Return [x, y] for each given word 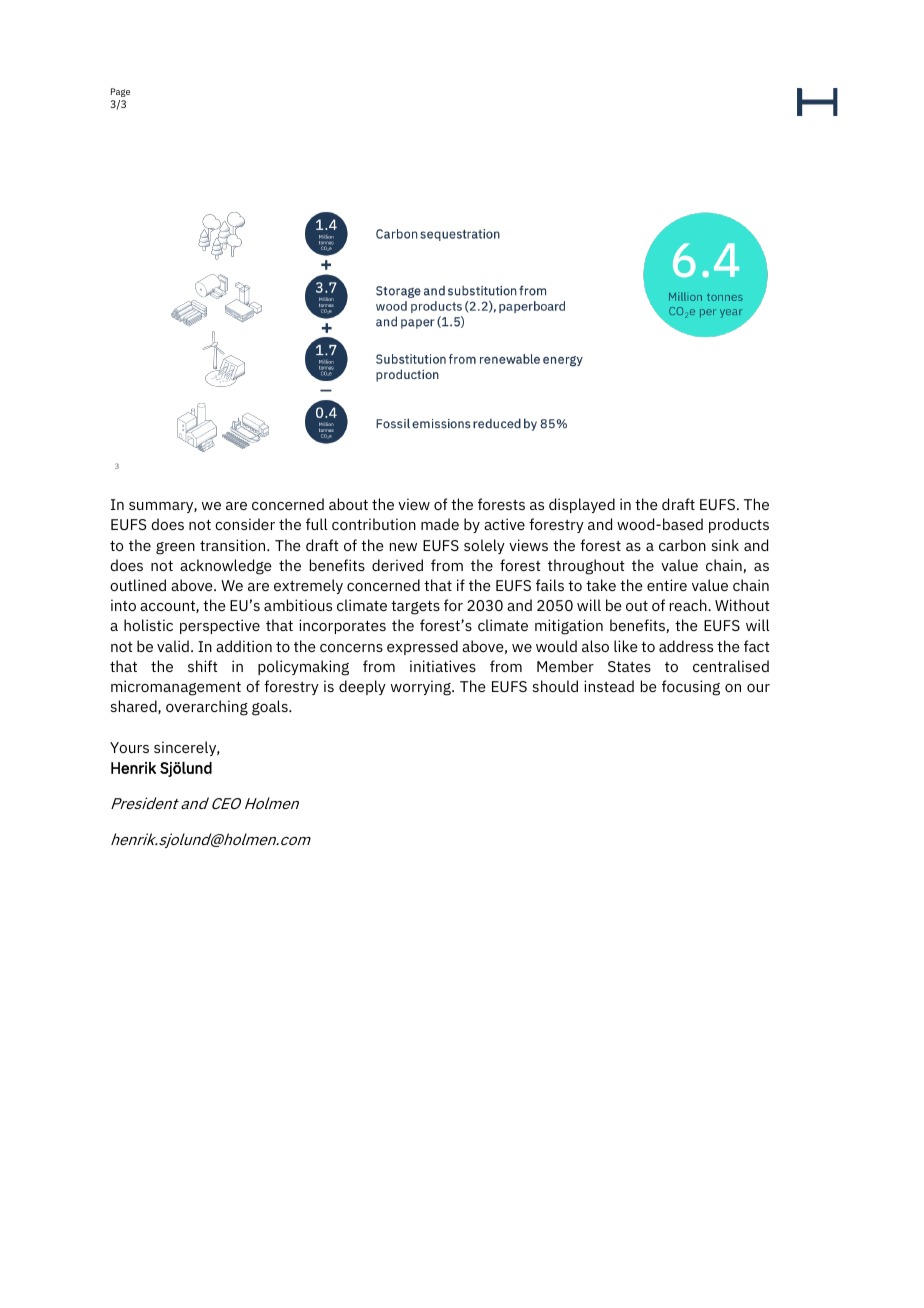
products [739, 525]
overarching [207, 708]
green [175, 548]
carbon [682, 545]
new [403, 547]
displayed [582, 505]
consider [245, 524]
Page [120, 92]
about [348, 504]
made [440, 524]
